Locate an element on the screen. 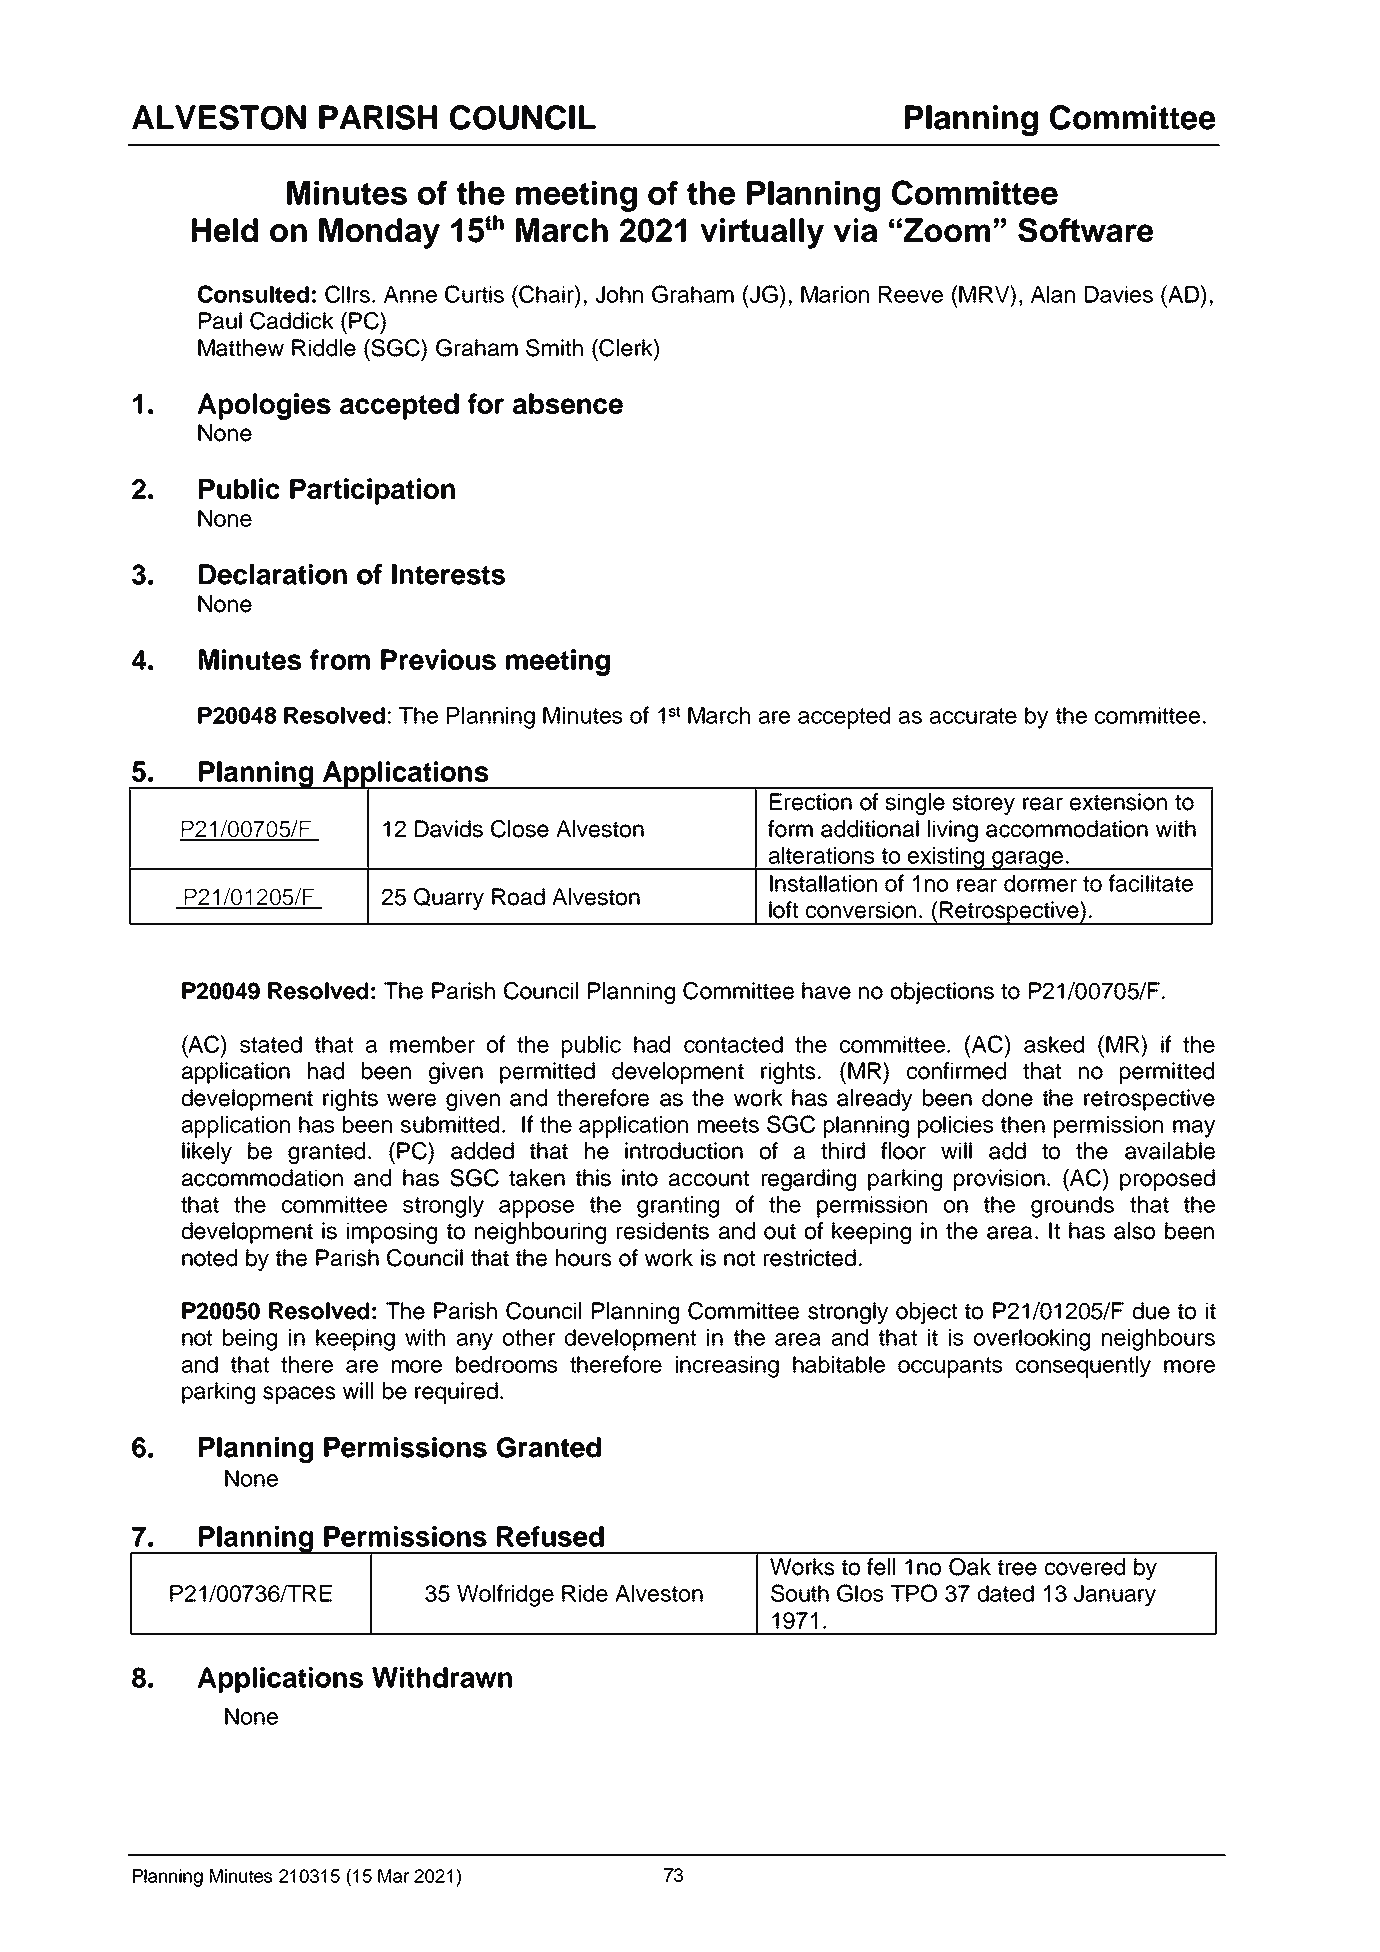 This screenshot has width=1380, height=1952. dormer is located at coordinates (1040, 883).
